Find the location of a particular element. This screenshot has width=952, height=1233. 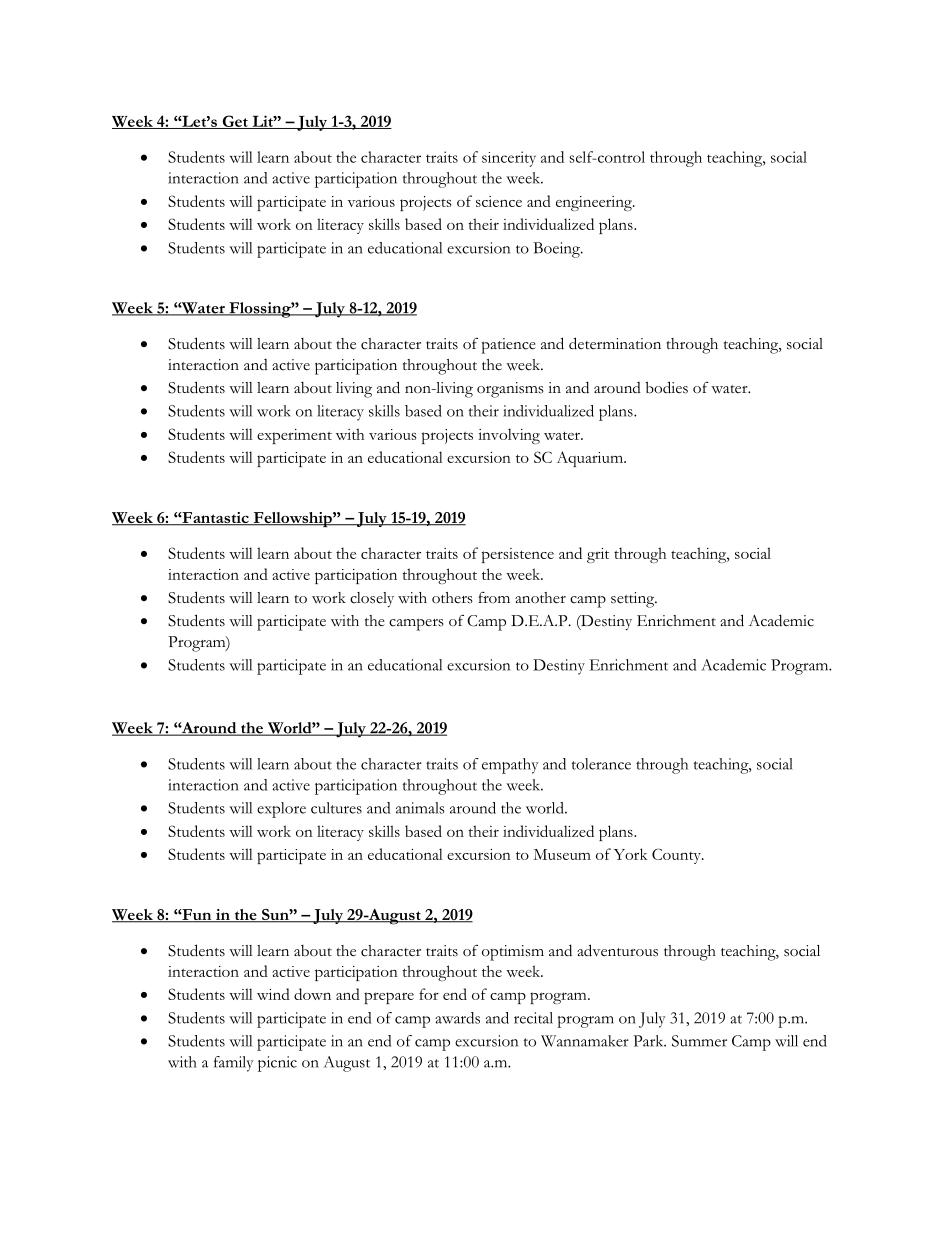

York is located at coordinates (631, 854).
